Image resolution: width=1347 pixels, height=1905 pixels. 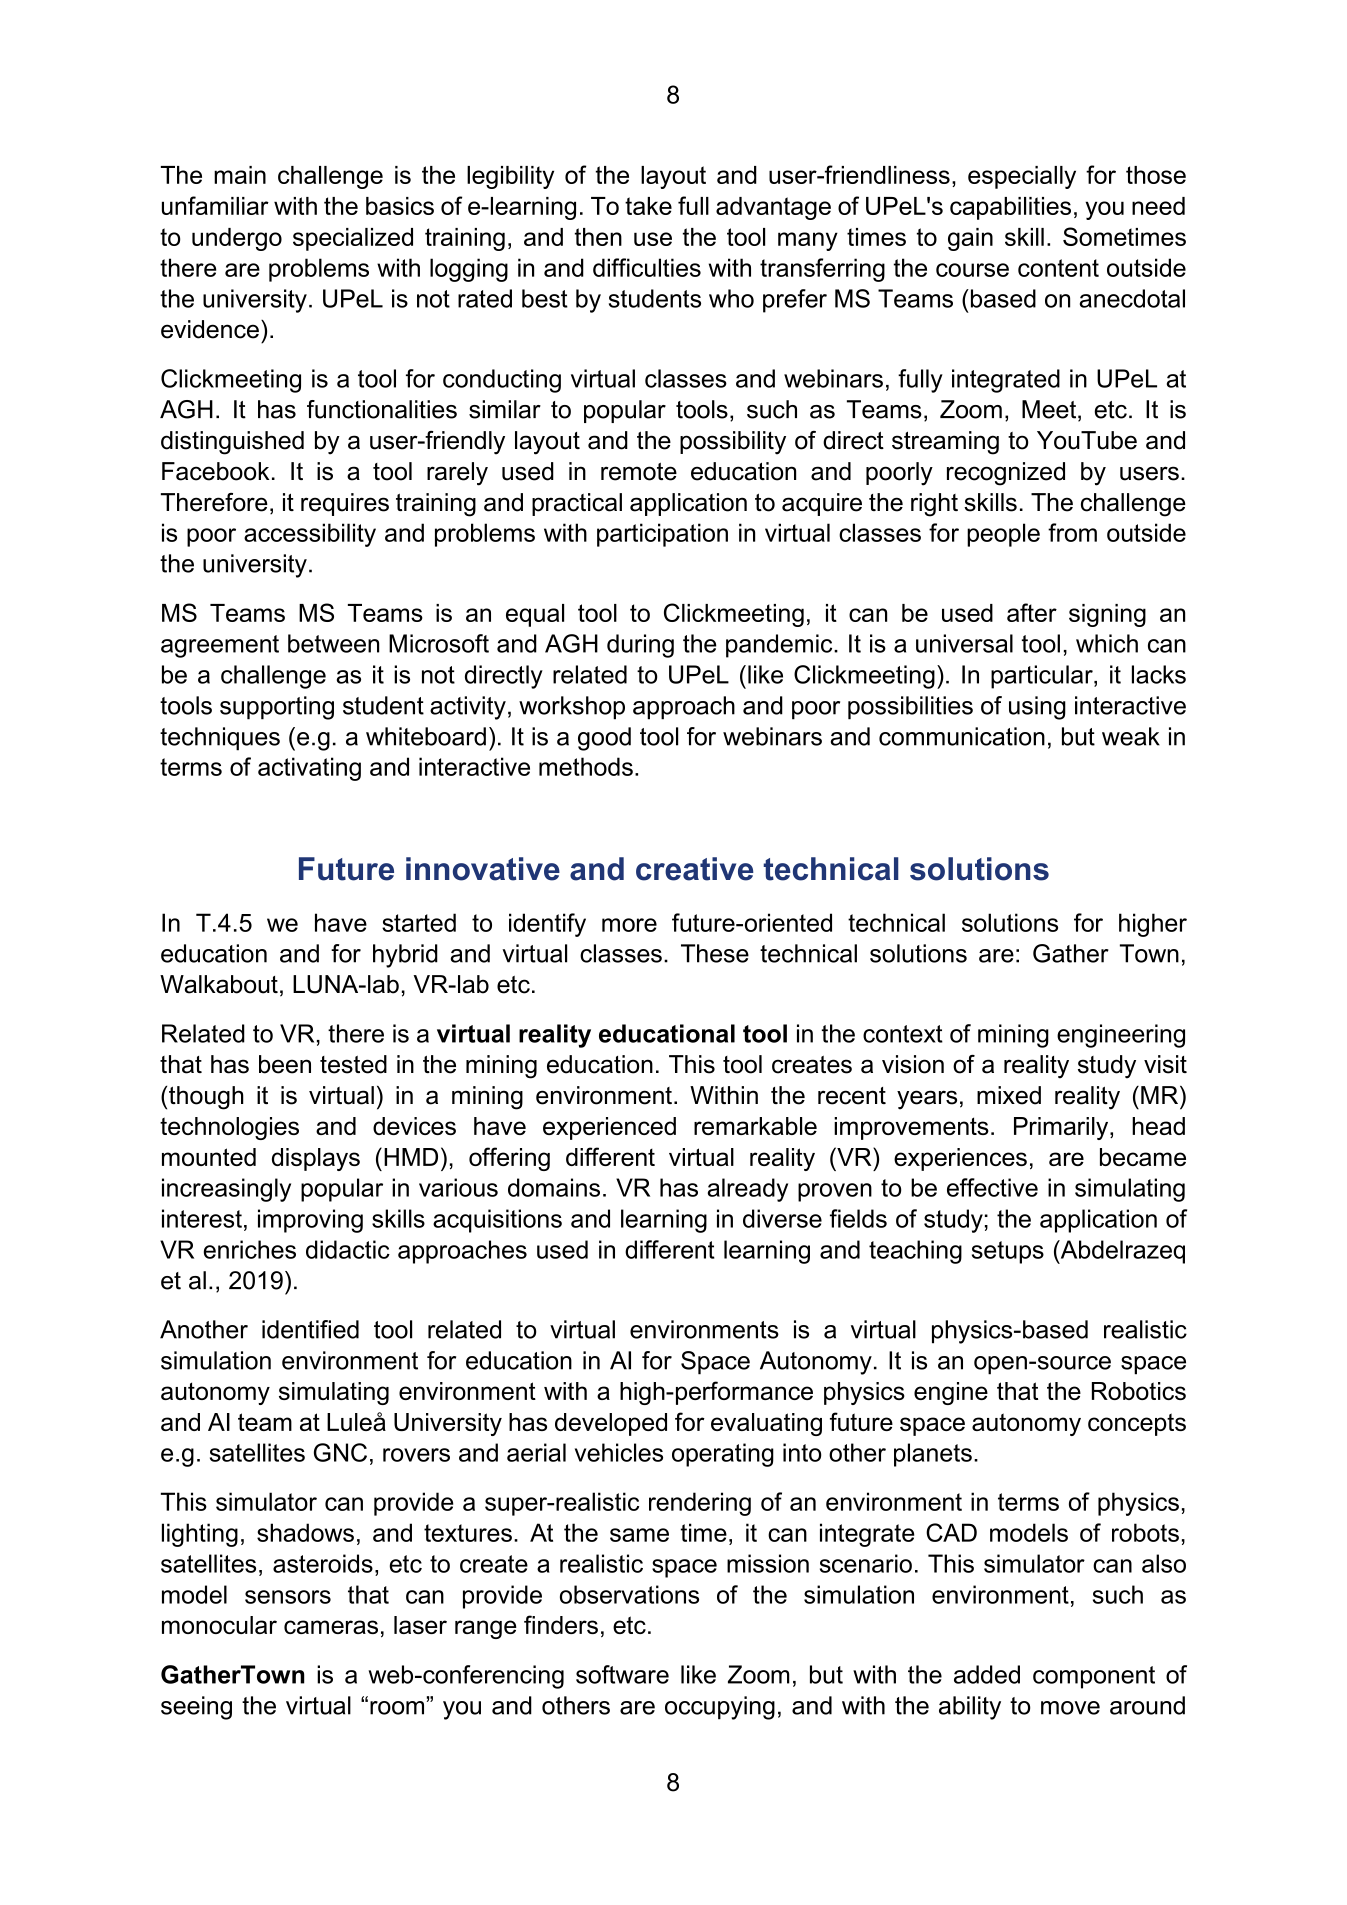 What do you see at coordinates (1010, 208) in the document?
I see `capabilities` at bounding box center [1010, 208].
